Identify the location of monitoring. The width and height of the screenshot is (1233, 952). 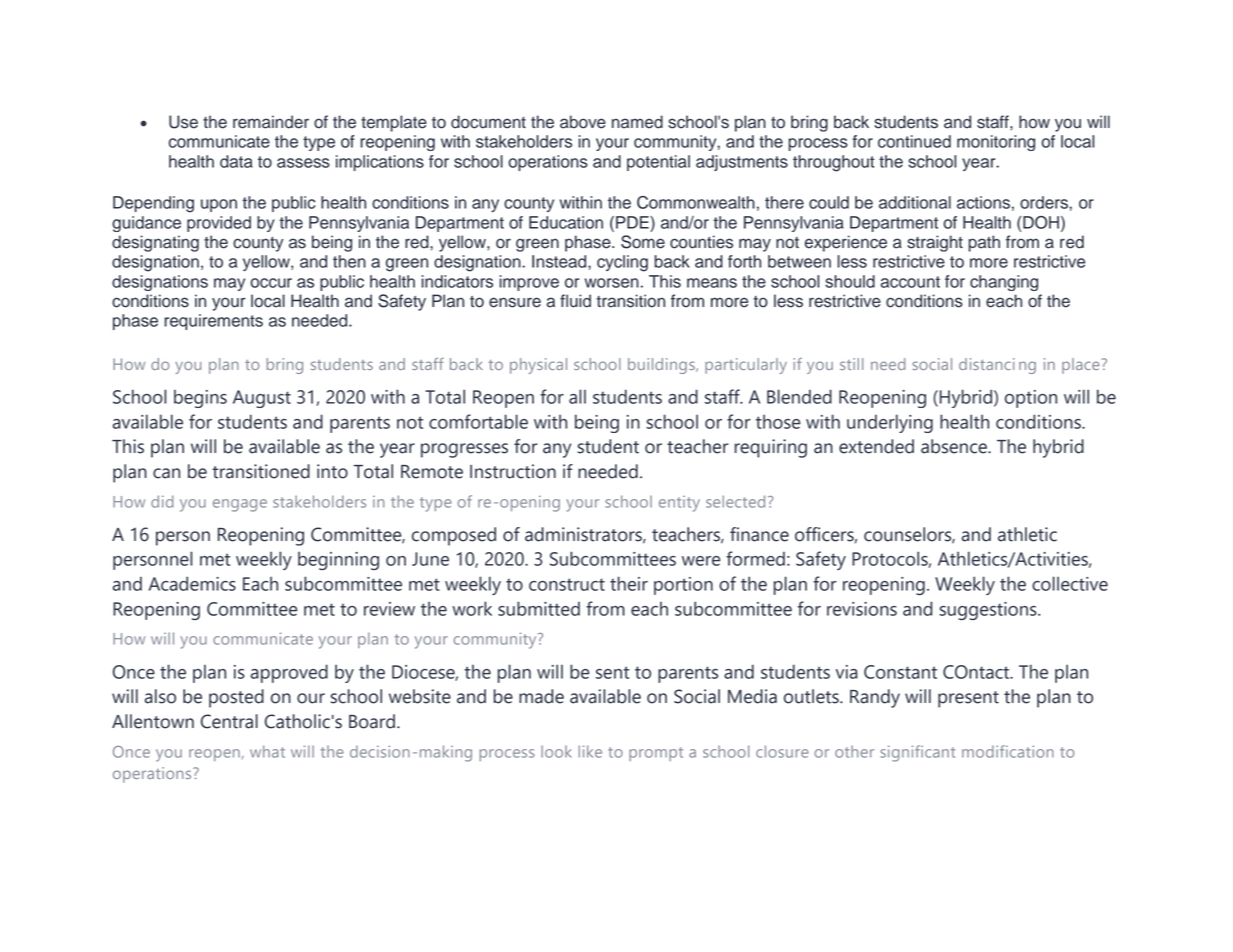
(996, 143).
